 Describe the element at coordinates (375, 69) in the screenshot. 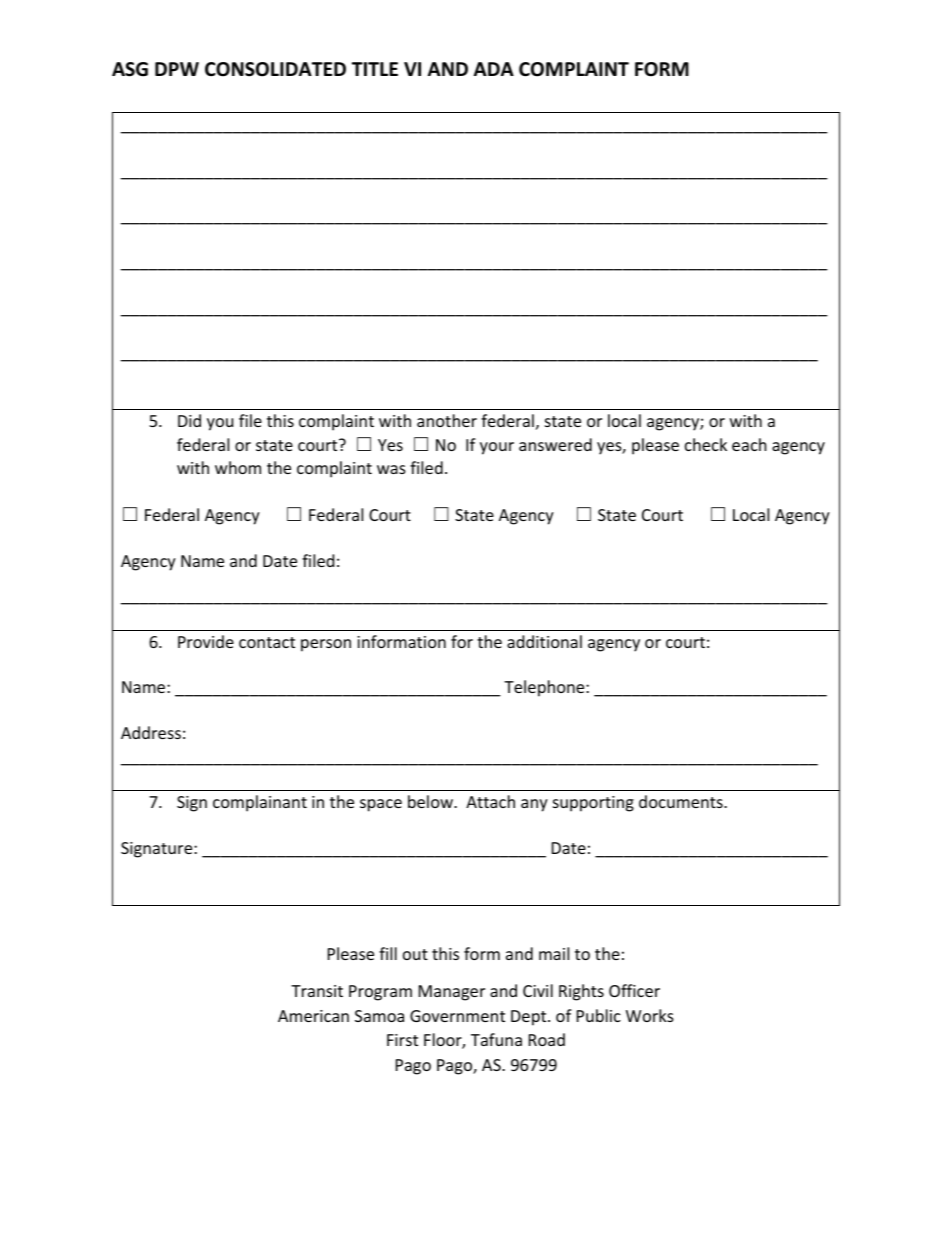

I see `TITLE` at that location.
